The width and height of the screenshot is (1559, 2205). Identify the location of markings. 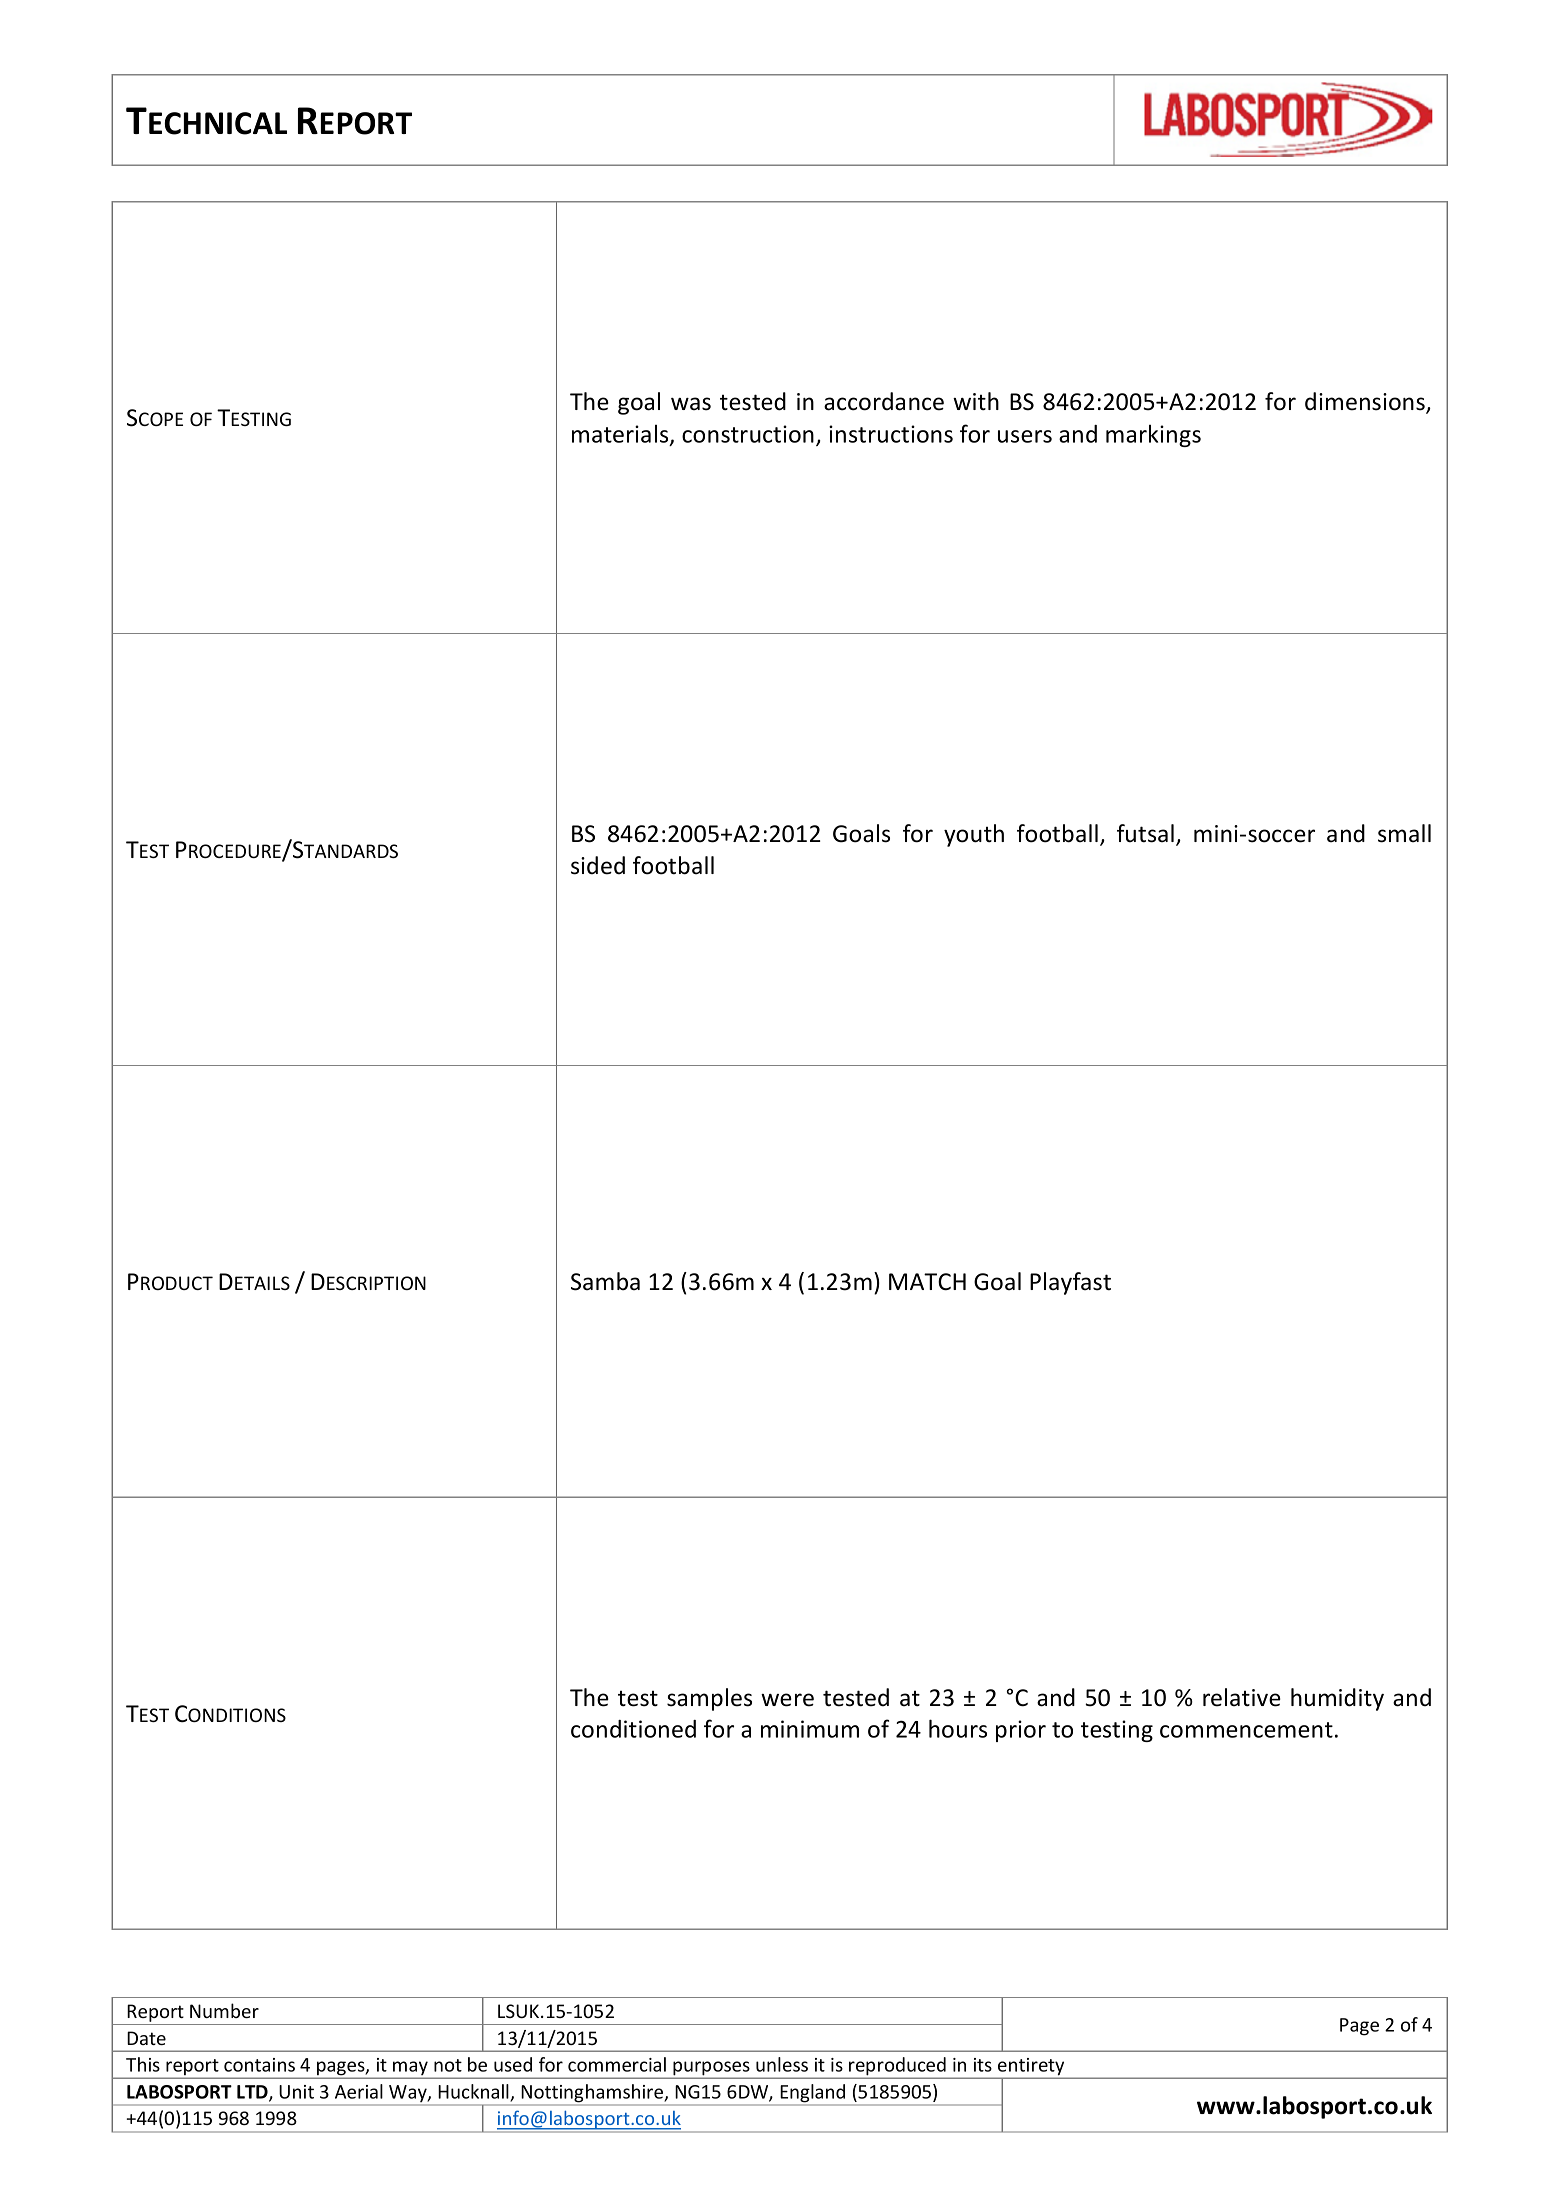
(1153, 436).
